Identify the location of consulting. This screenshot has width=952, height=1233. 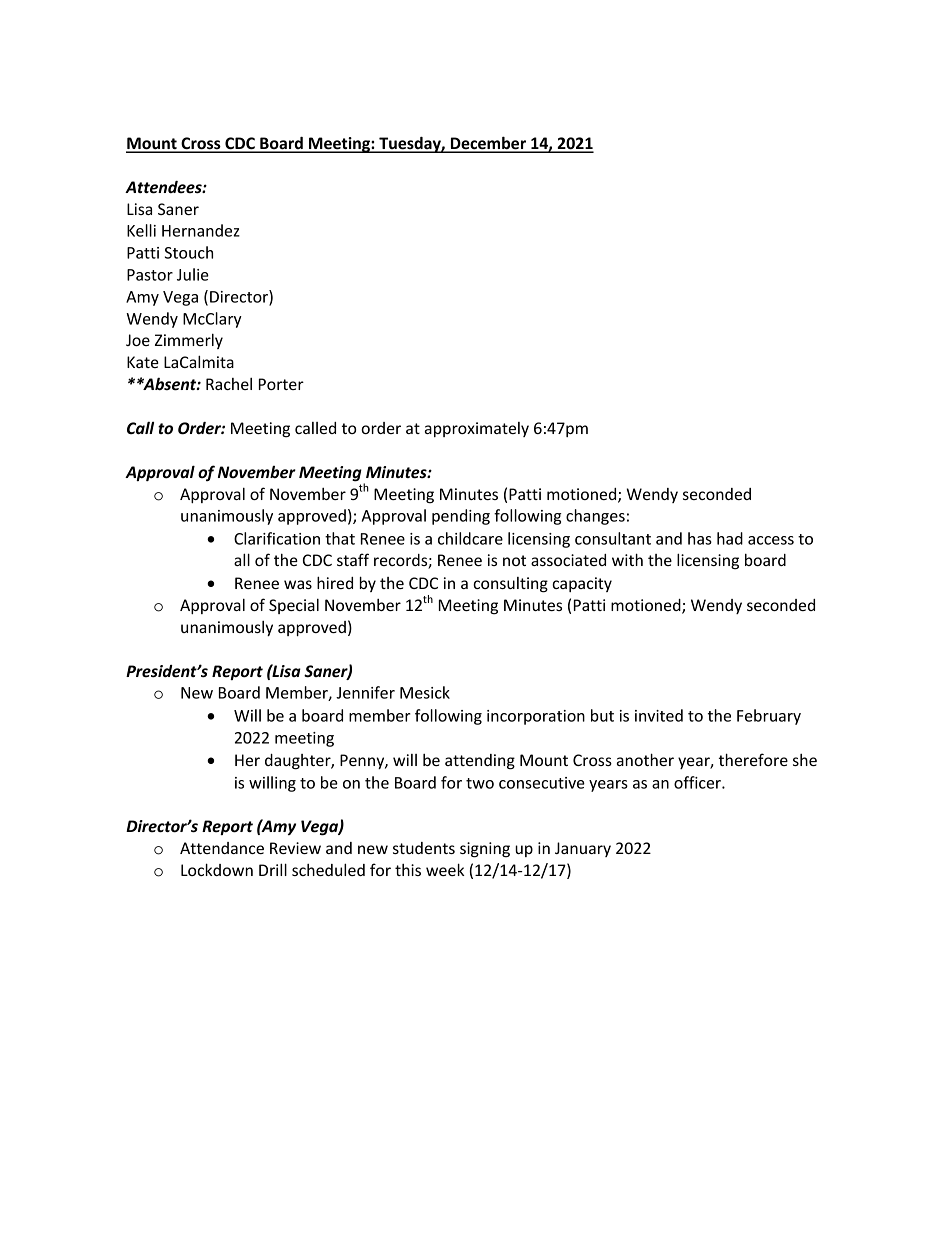
(510, 585).
